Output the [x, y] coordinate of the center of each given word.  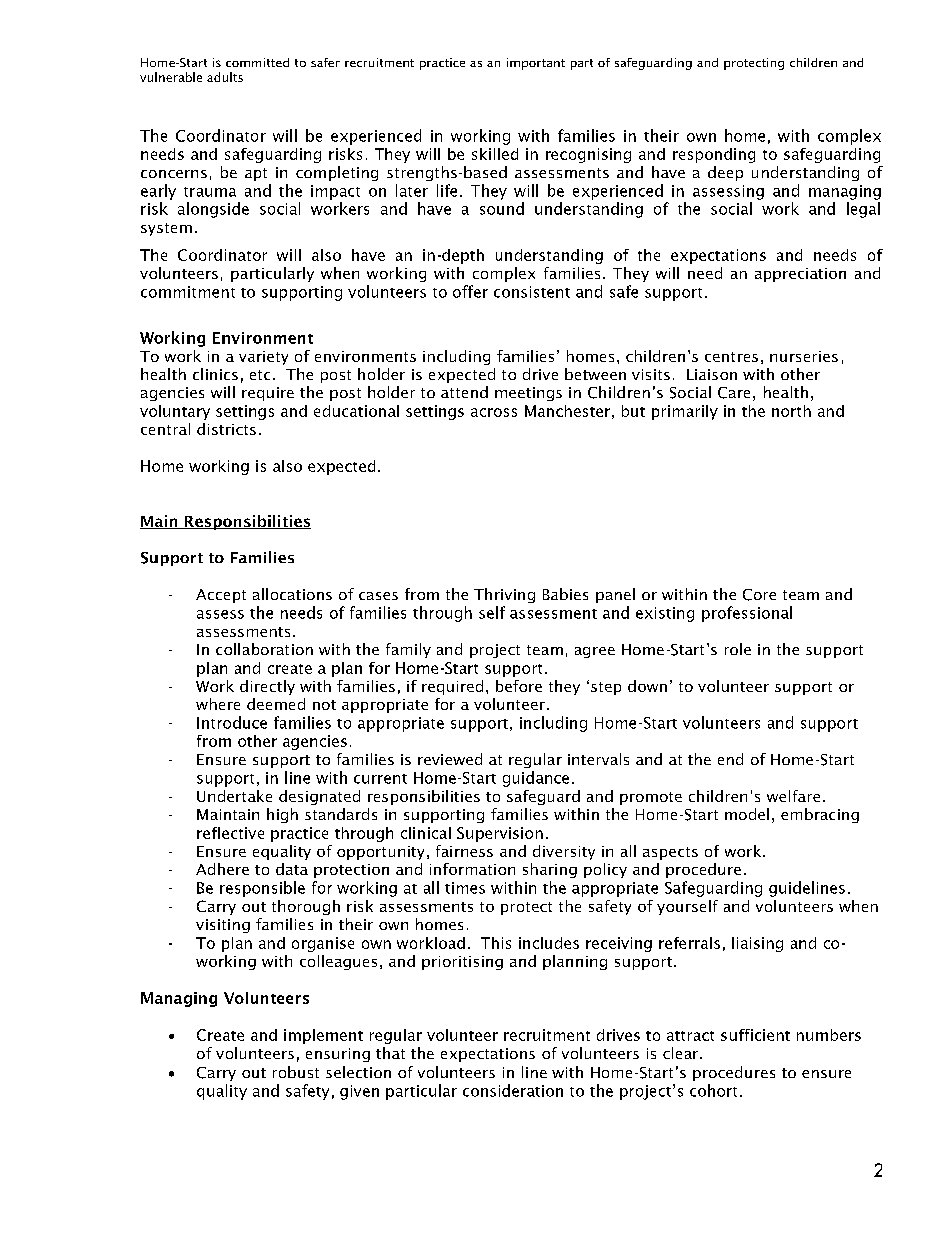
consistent [532, 292]
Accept [221, 596]
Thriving [504, 595]
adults [225, 77]
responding [714, 155]
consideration [513, 1090]
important [536, 64]
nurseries [804, 356]
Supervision [500, 834]
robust [296, 1072]
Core [759, 595]
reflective [230, 833]
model [747, 814]
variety [263, 358]
